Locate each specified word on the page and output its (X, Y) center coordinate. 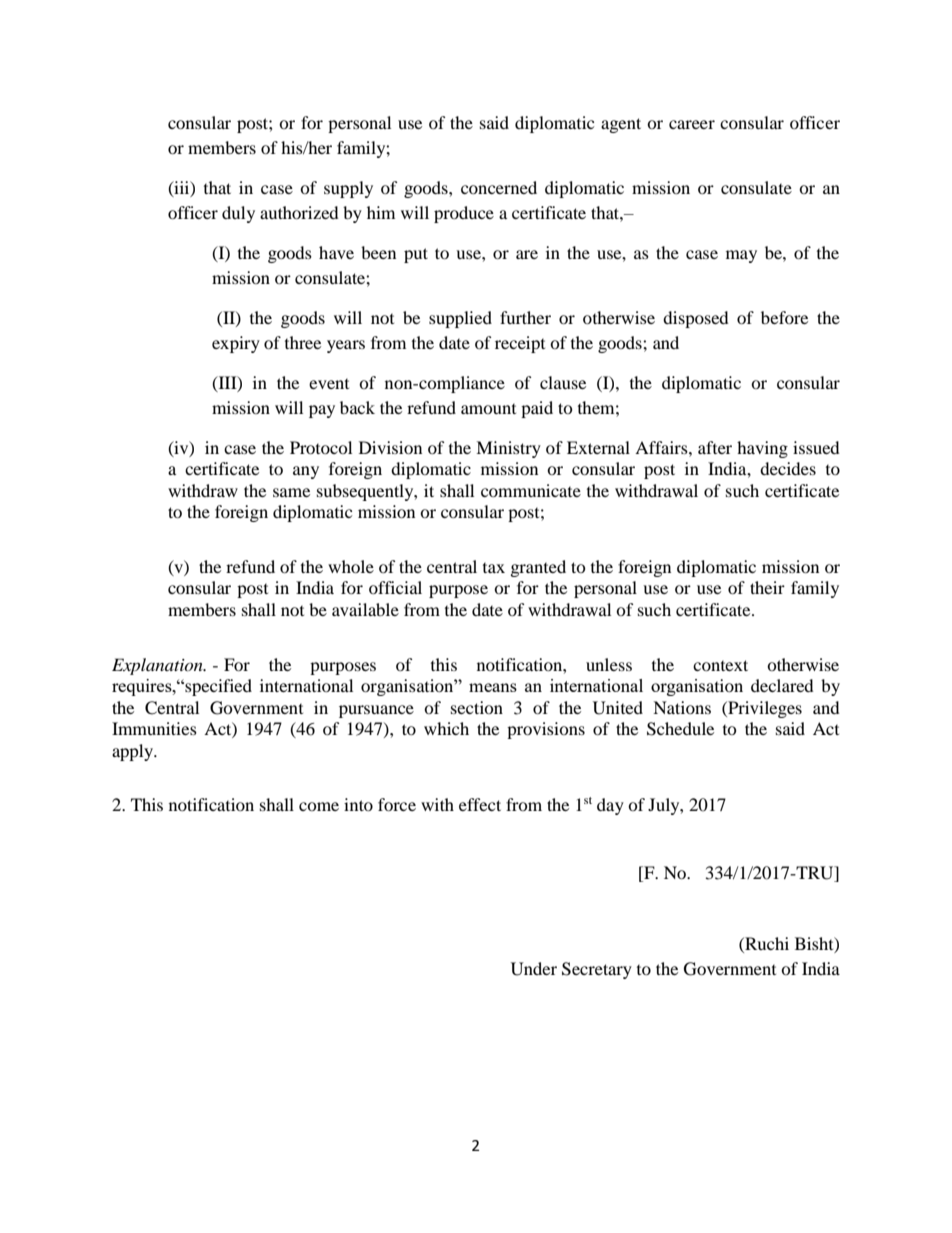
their (767, 587)
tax (494, 568)
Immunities (154, 728)
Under (534, 969)
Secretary (597, 970)
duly (238, 214)
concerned (499, 187)
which (446, 728)
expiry (236, 344)
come (319, 806)
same (291, 492)
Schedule (680, 729)
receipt (520, 344)
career (692, 124)
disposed (696, 319)
